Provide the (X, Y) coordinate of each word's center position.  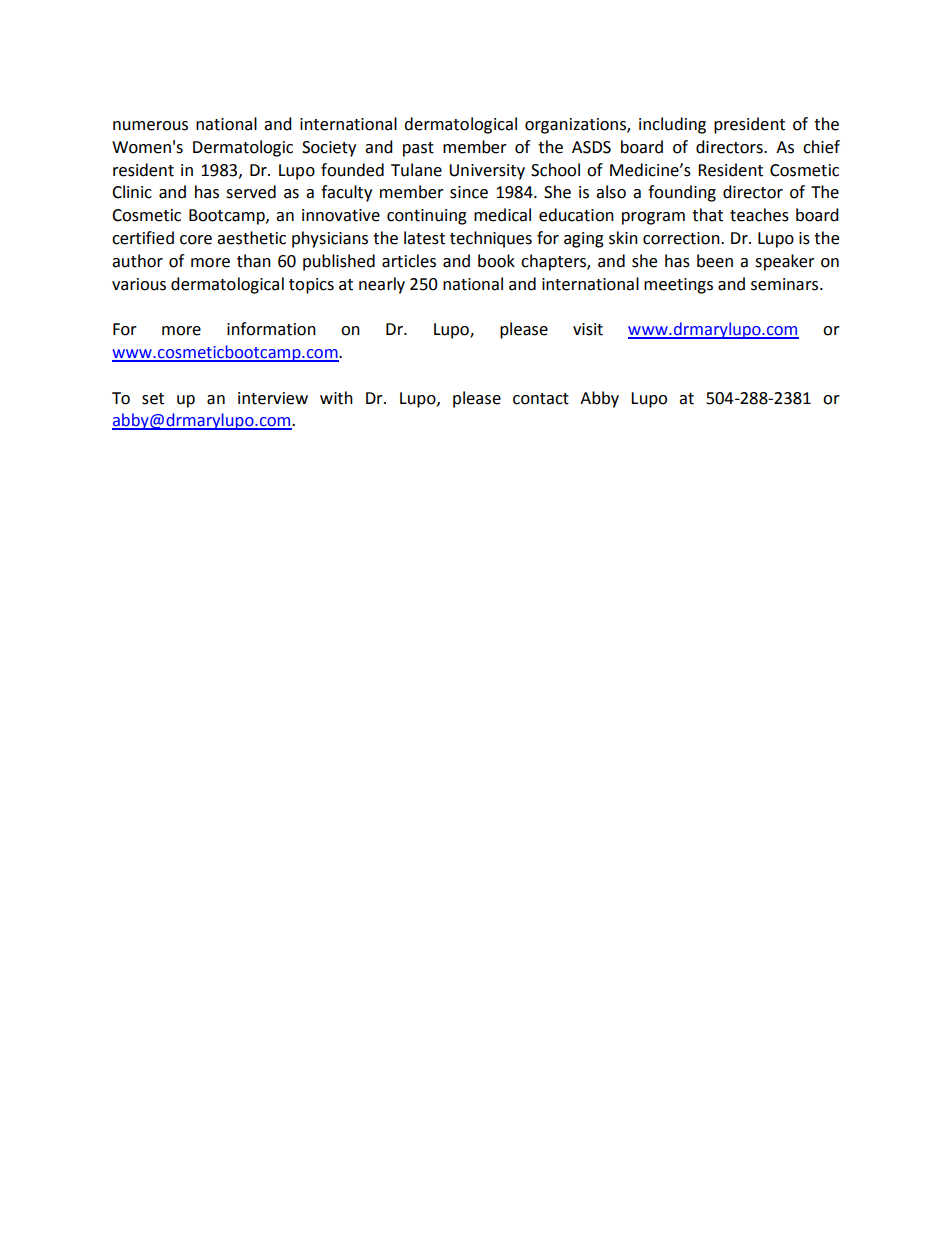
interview (273, 398)
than (254, 261)
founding (682, 193)
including (672, 125)
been (715, 261)
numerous (150, 126)
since (469, 192)
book (496, 261)
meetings (678, 286)
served (251, 192)
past (418, 149)
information (271, 329)
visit (588, 329)
